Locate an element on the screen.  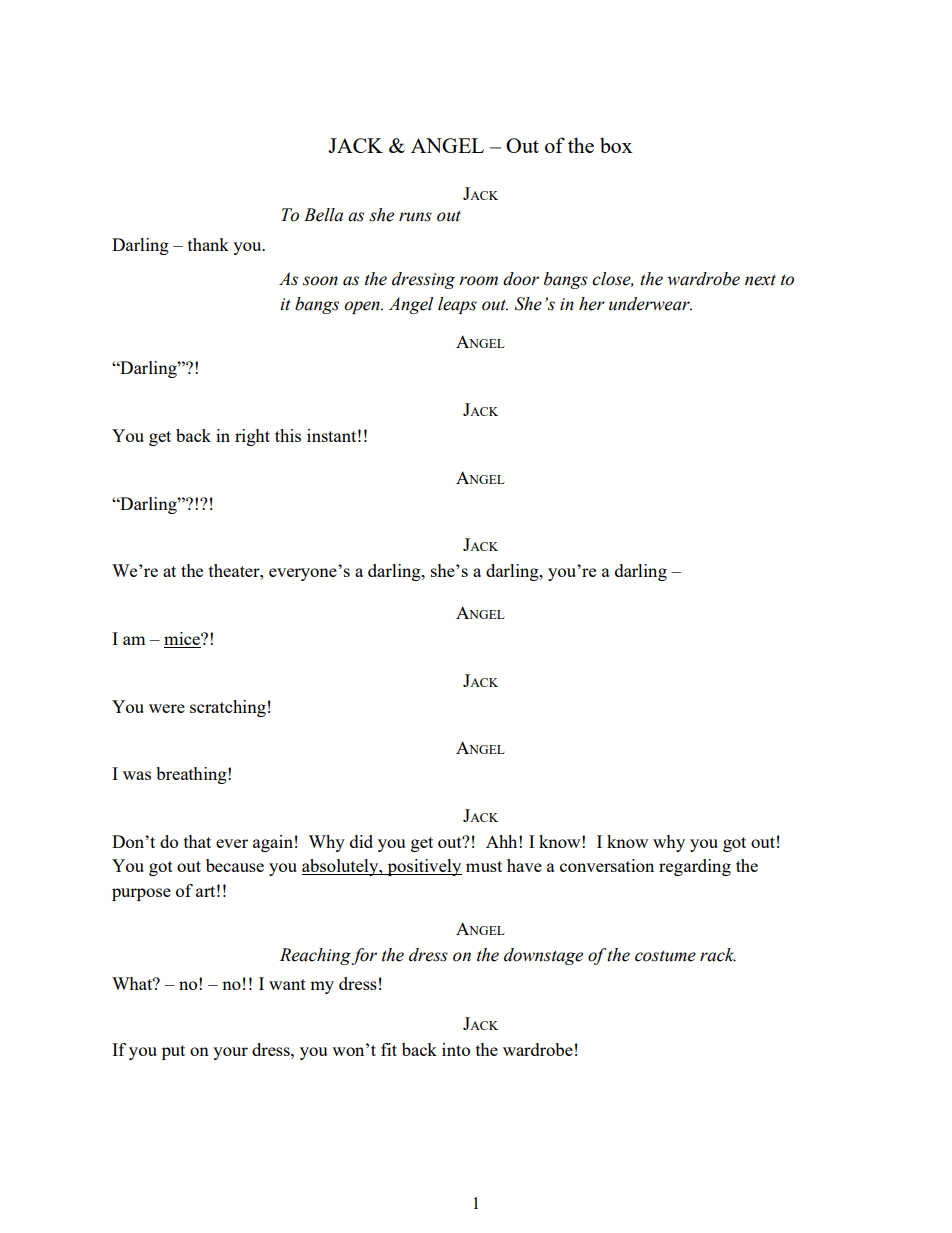
right is located at coordinates (252, 437).
